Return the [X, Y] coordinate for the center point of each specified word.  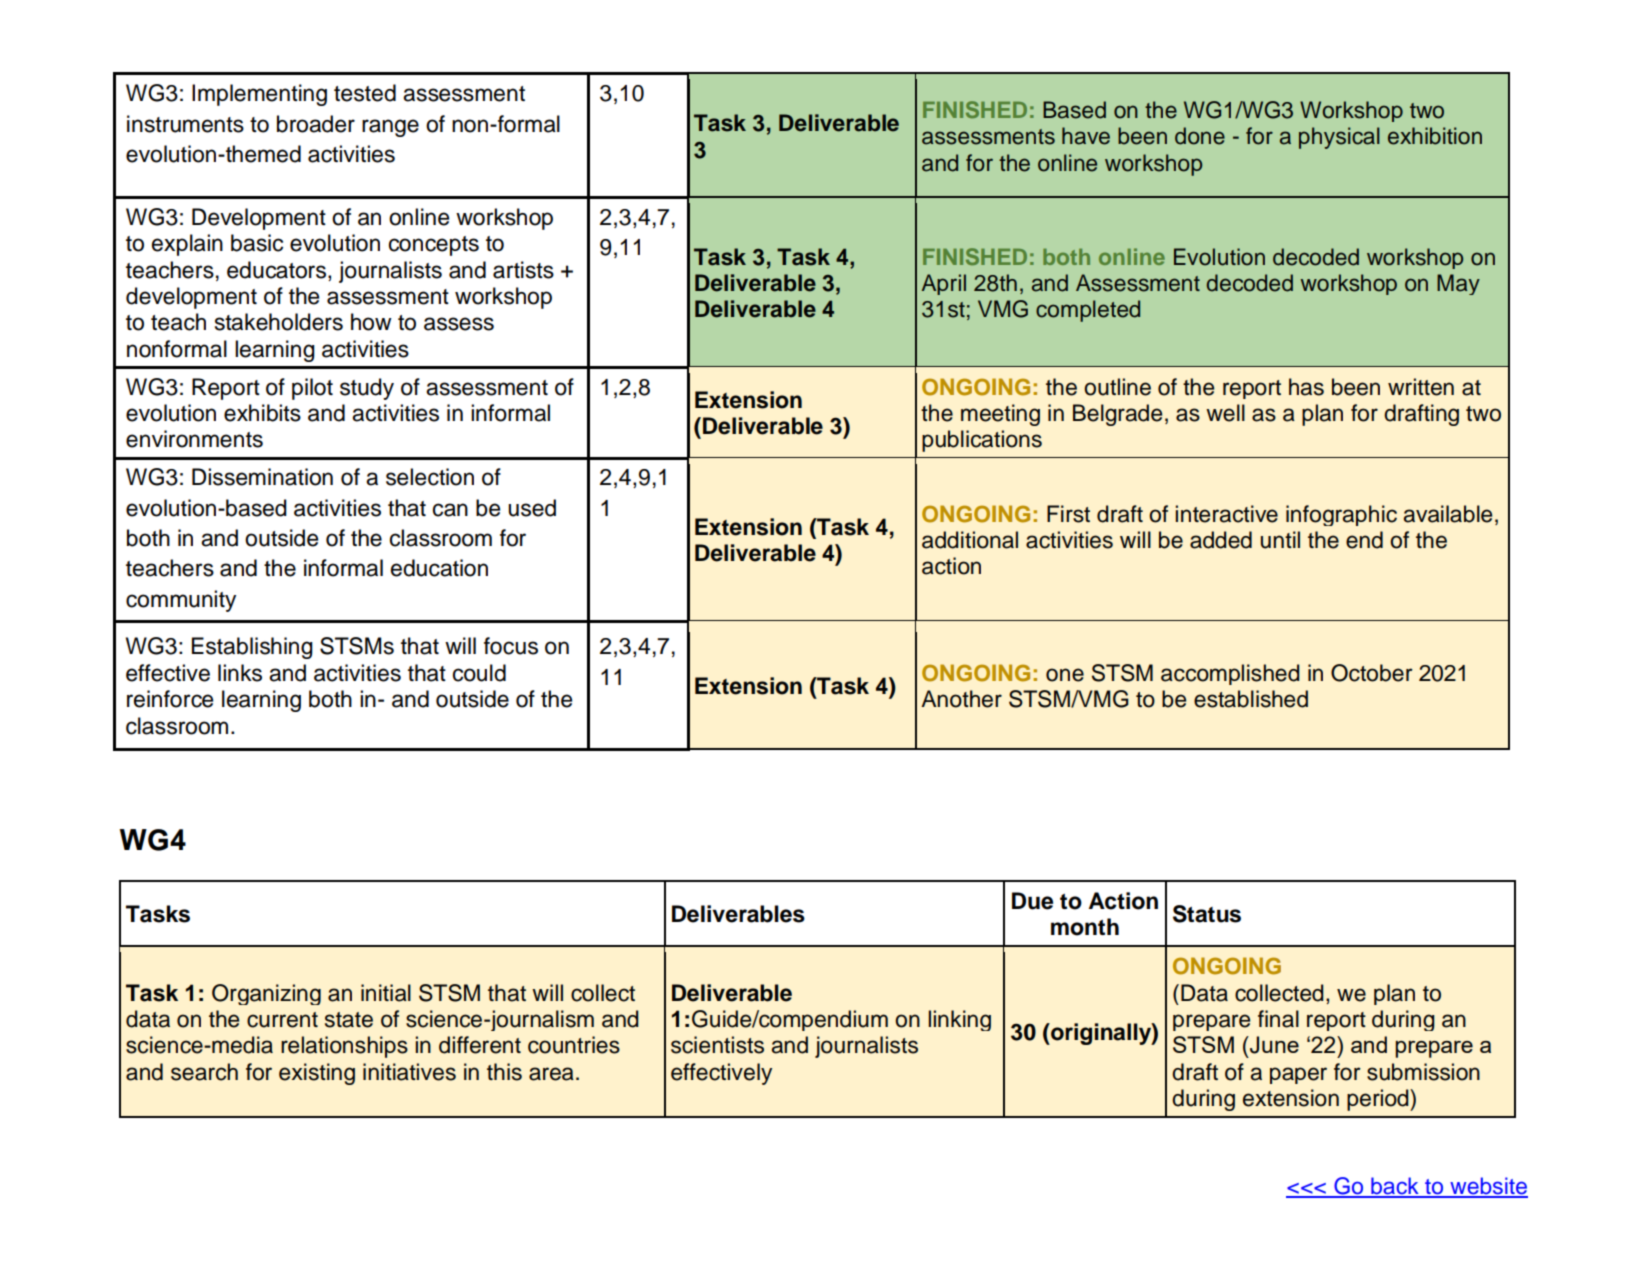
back [1395, 1187]
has [1306, 387]
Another [961, 699]
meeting [1000, 415]
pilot [312, 389]
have [1086, 136]
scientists [717, 1045]
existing [317, 1074]
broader [316, 124]
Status [1207, 914]
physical [1339, 138]
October [1372, 673]
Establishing [252, 648]
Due [1032, 901]
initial [386, 993]
